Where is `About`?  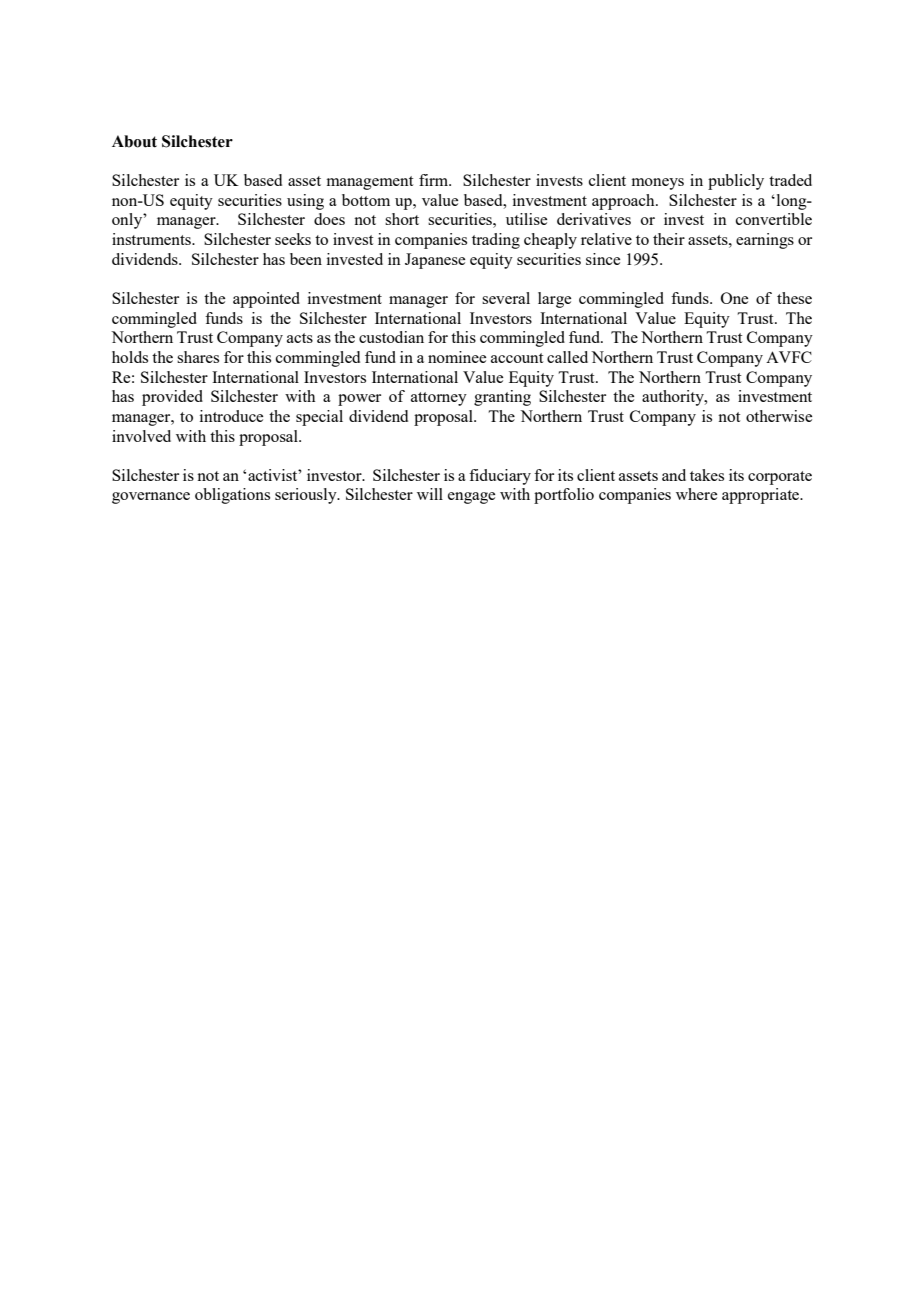 About is located at coordinates (134, 141).
